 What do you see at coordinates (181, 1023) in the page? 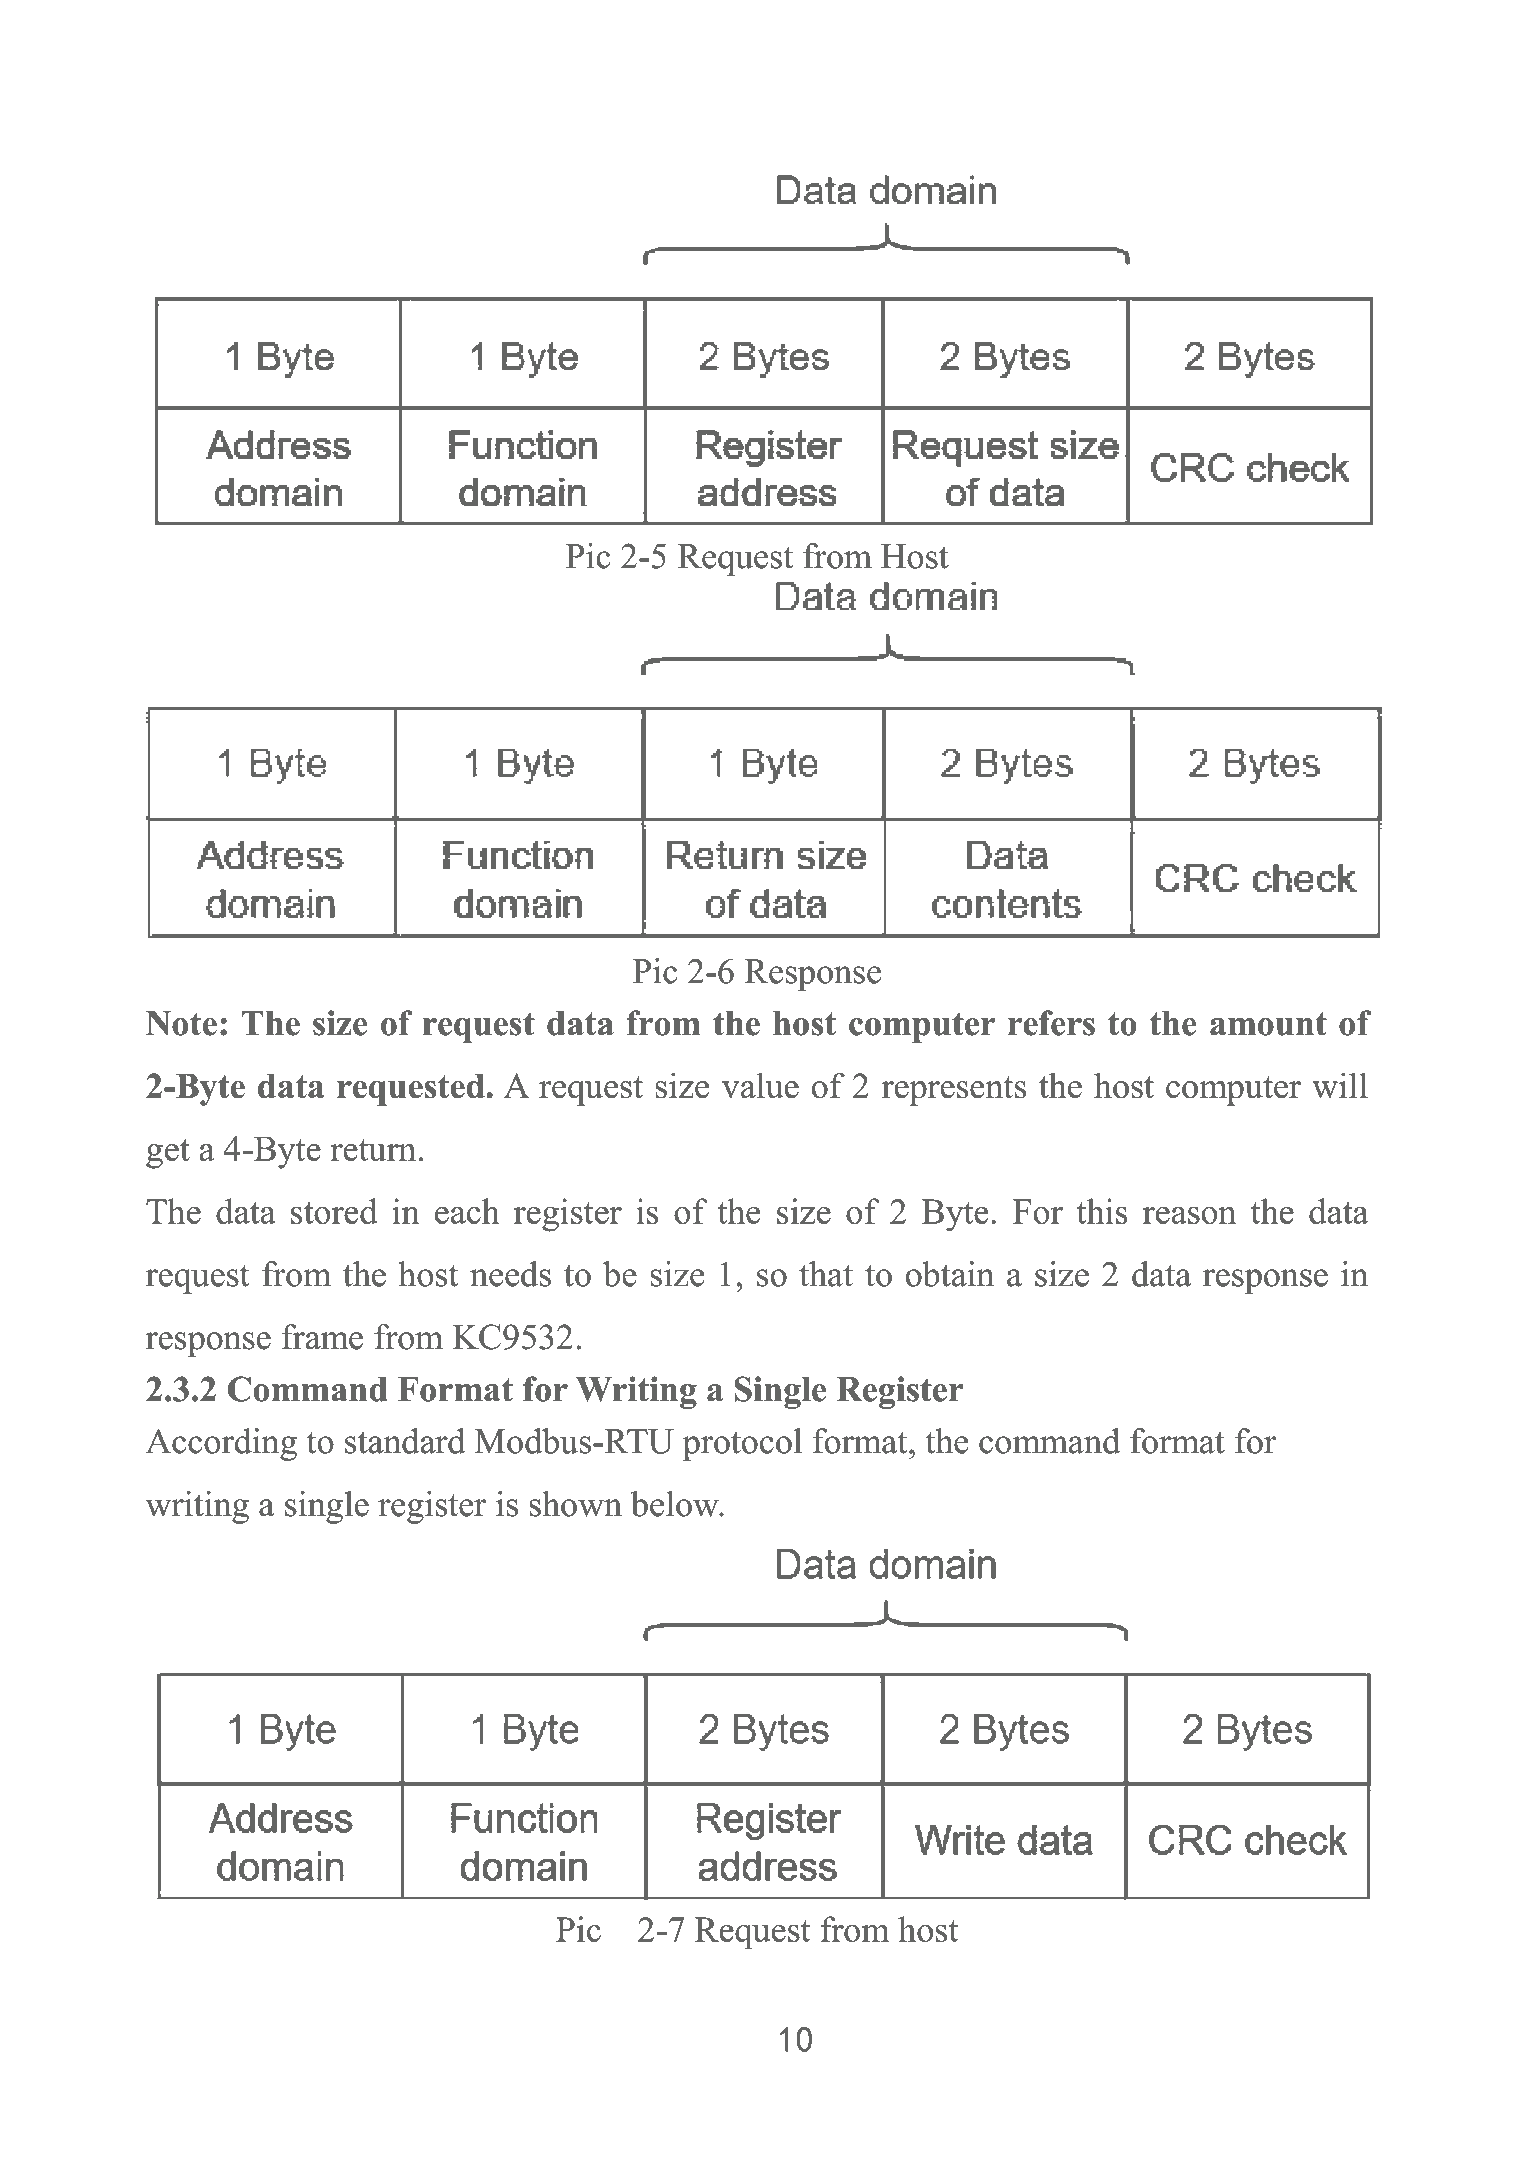
I see `Note` at bounding box center [181, 1023].
